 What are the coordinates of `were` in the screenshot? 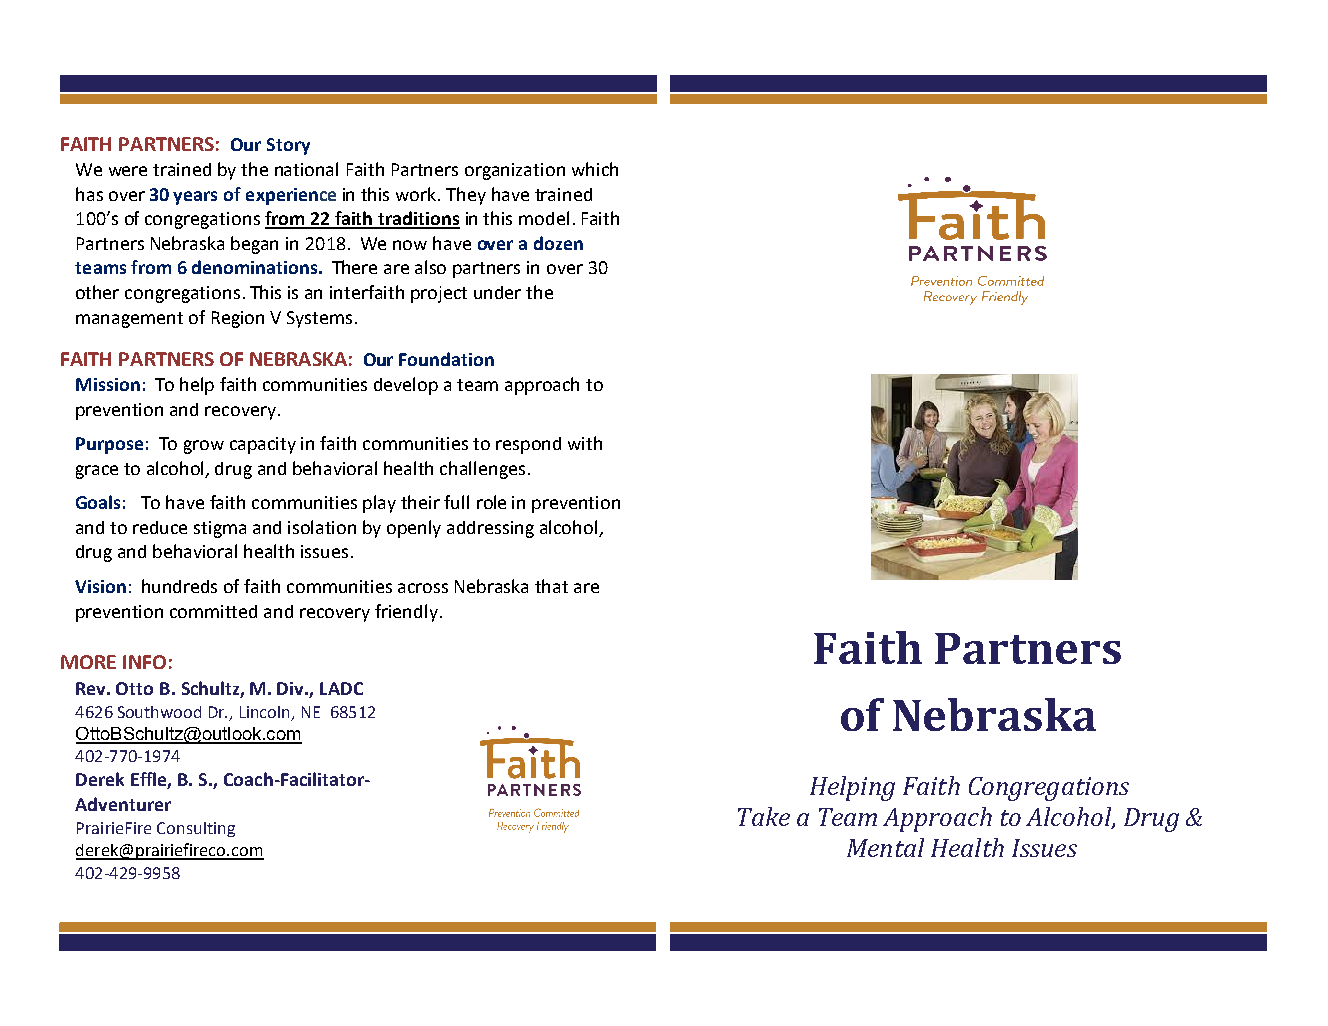 It's located at (128, 171).
